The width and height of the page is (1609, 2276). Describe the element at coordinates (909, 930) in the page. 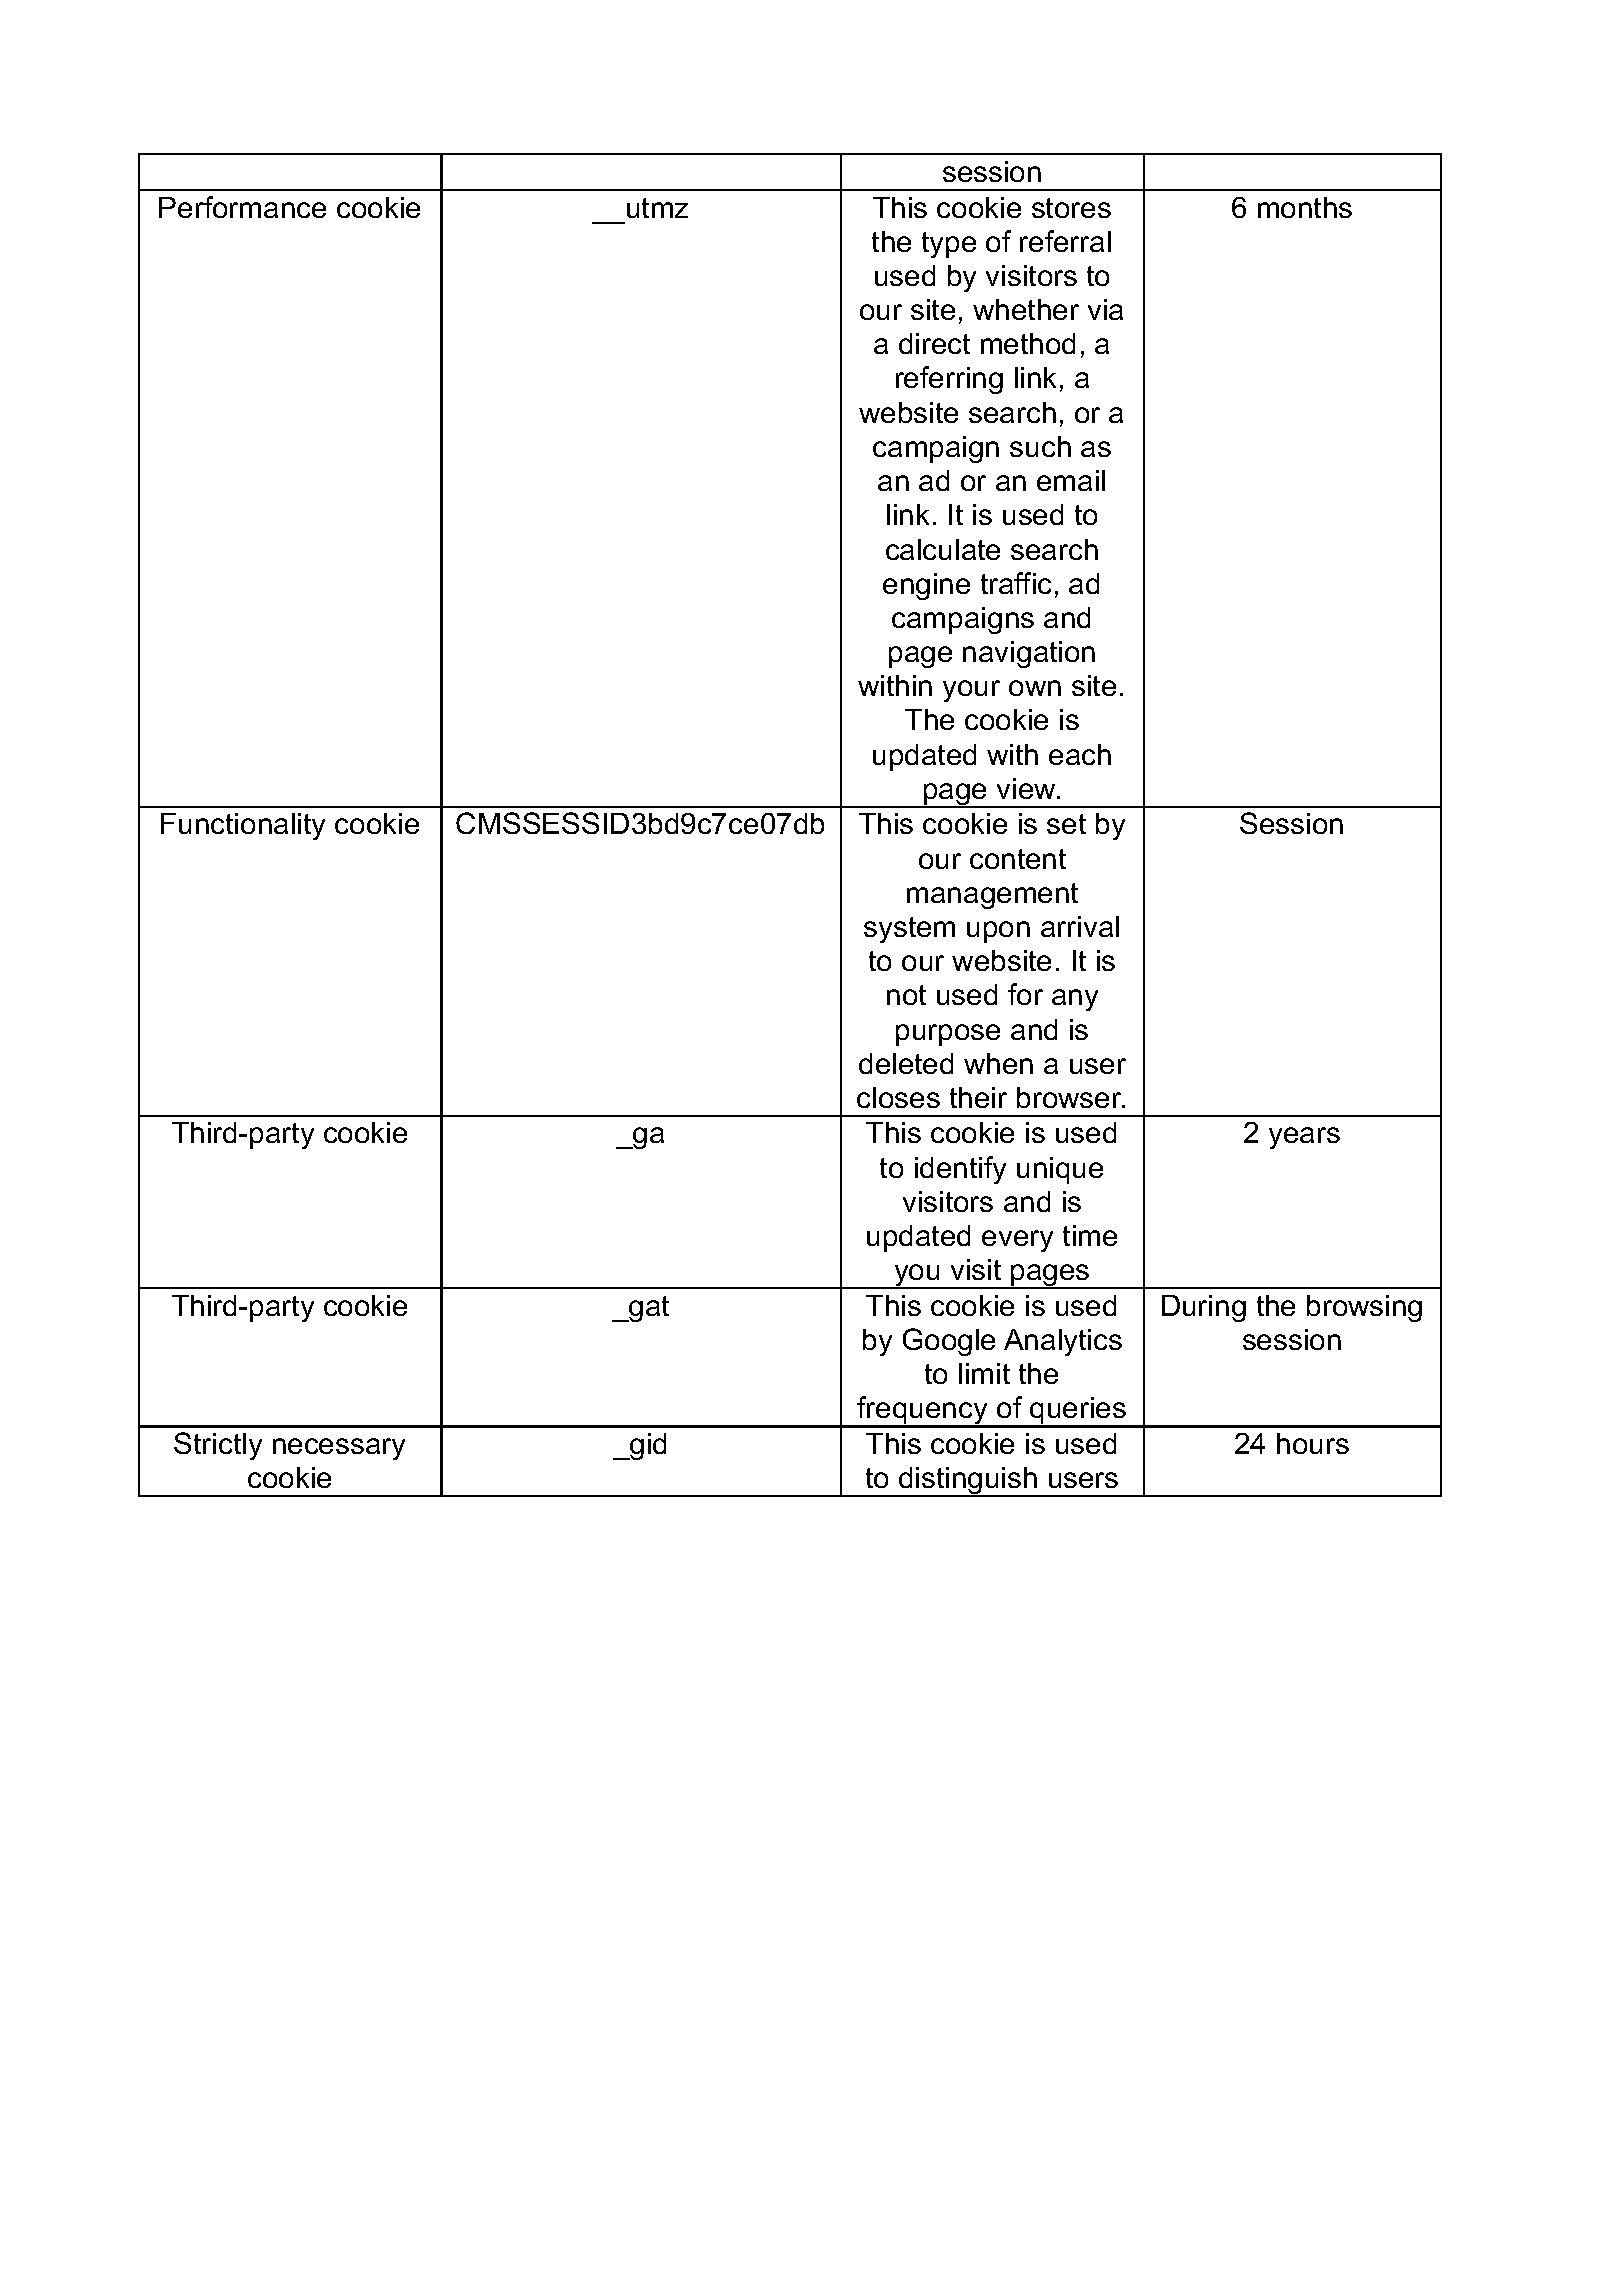

I see `system` at that location.
